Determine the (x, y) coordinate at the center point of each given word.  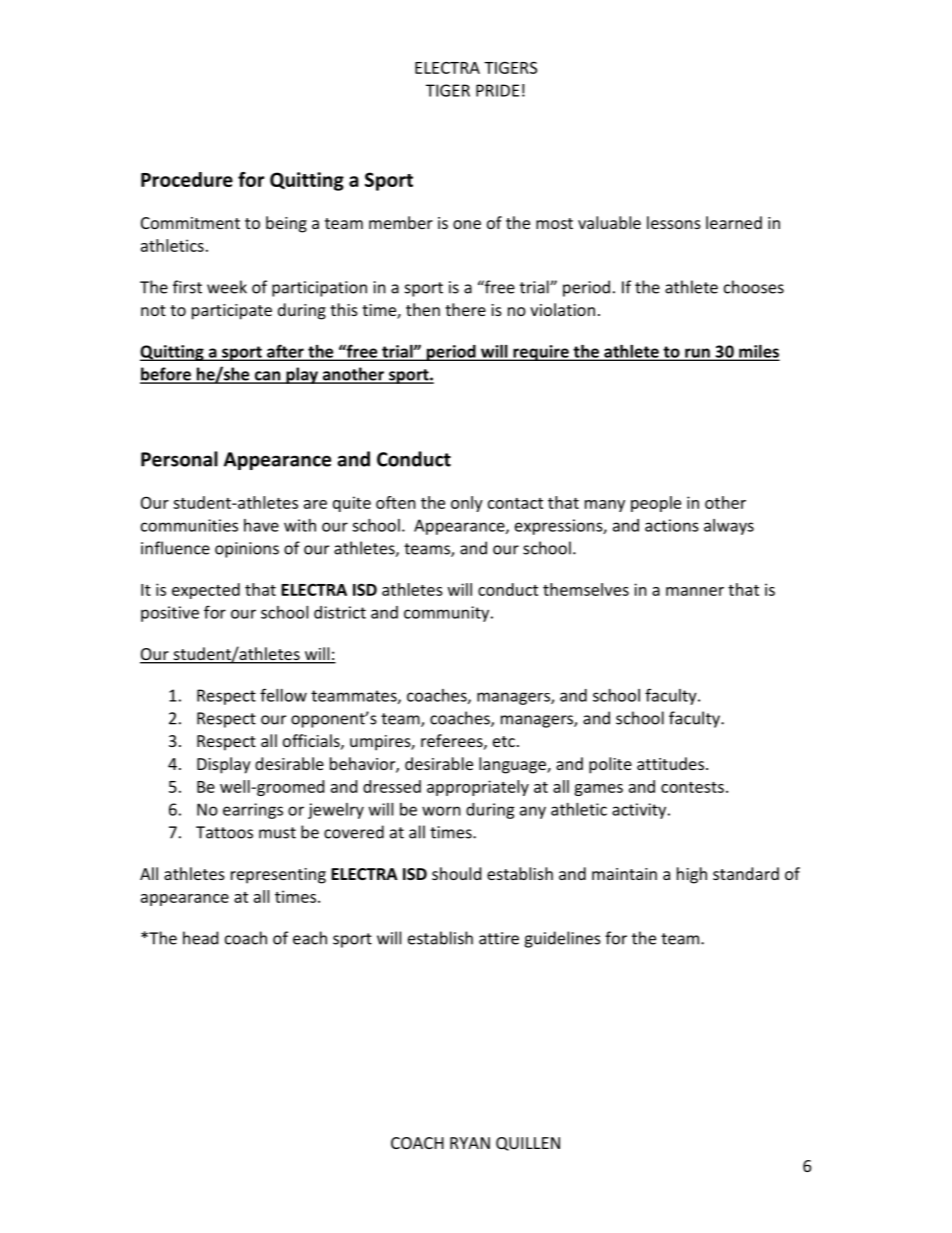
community (448, 614)
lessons (674, 222)
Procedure (187, 179)
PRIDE (497, 90)
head (200, 938)
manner (695, 591)
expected (206, 591)
